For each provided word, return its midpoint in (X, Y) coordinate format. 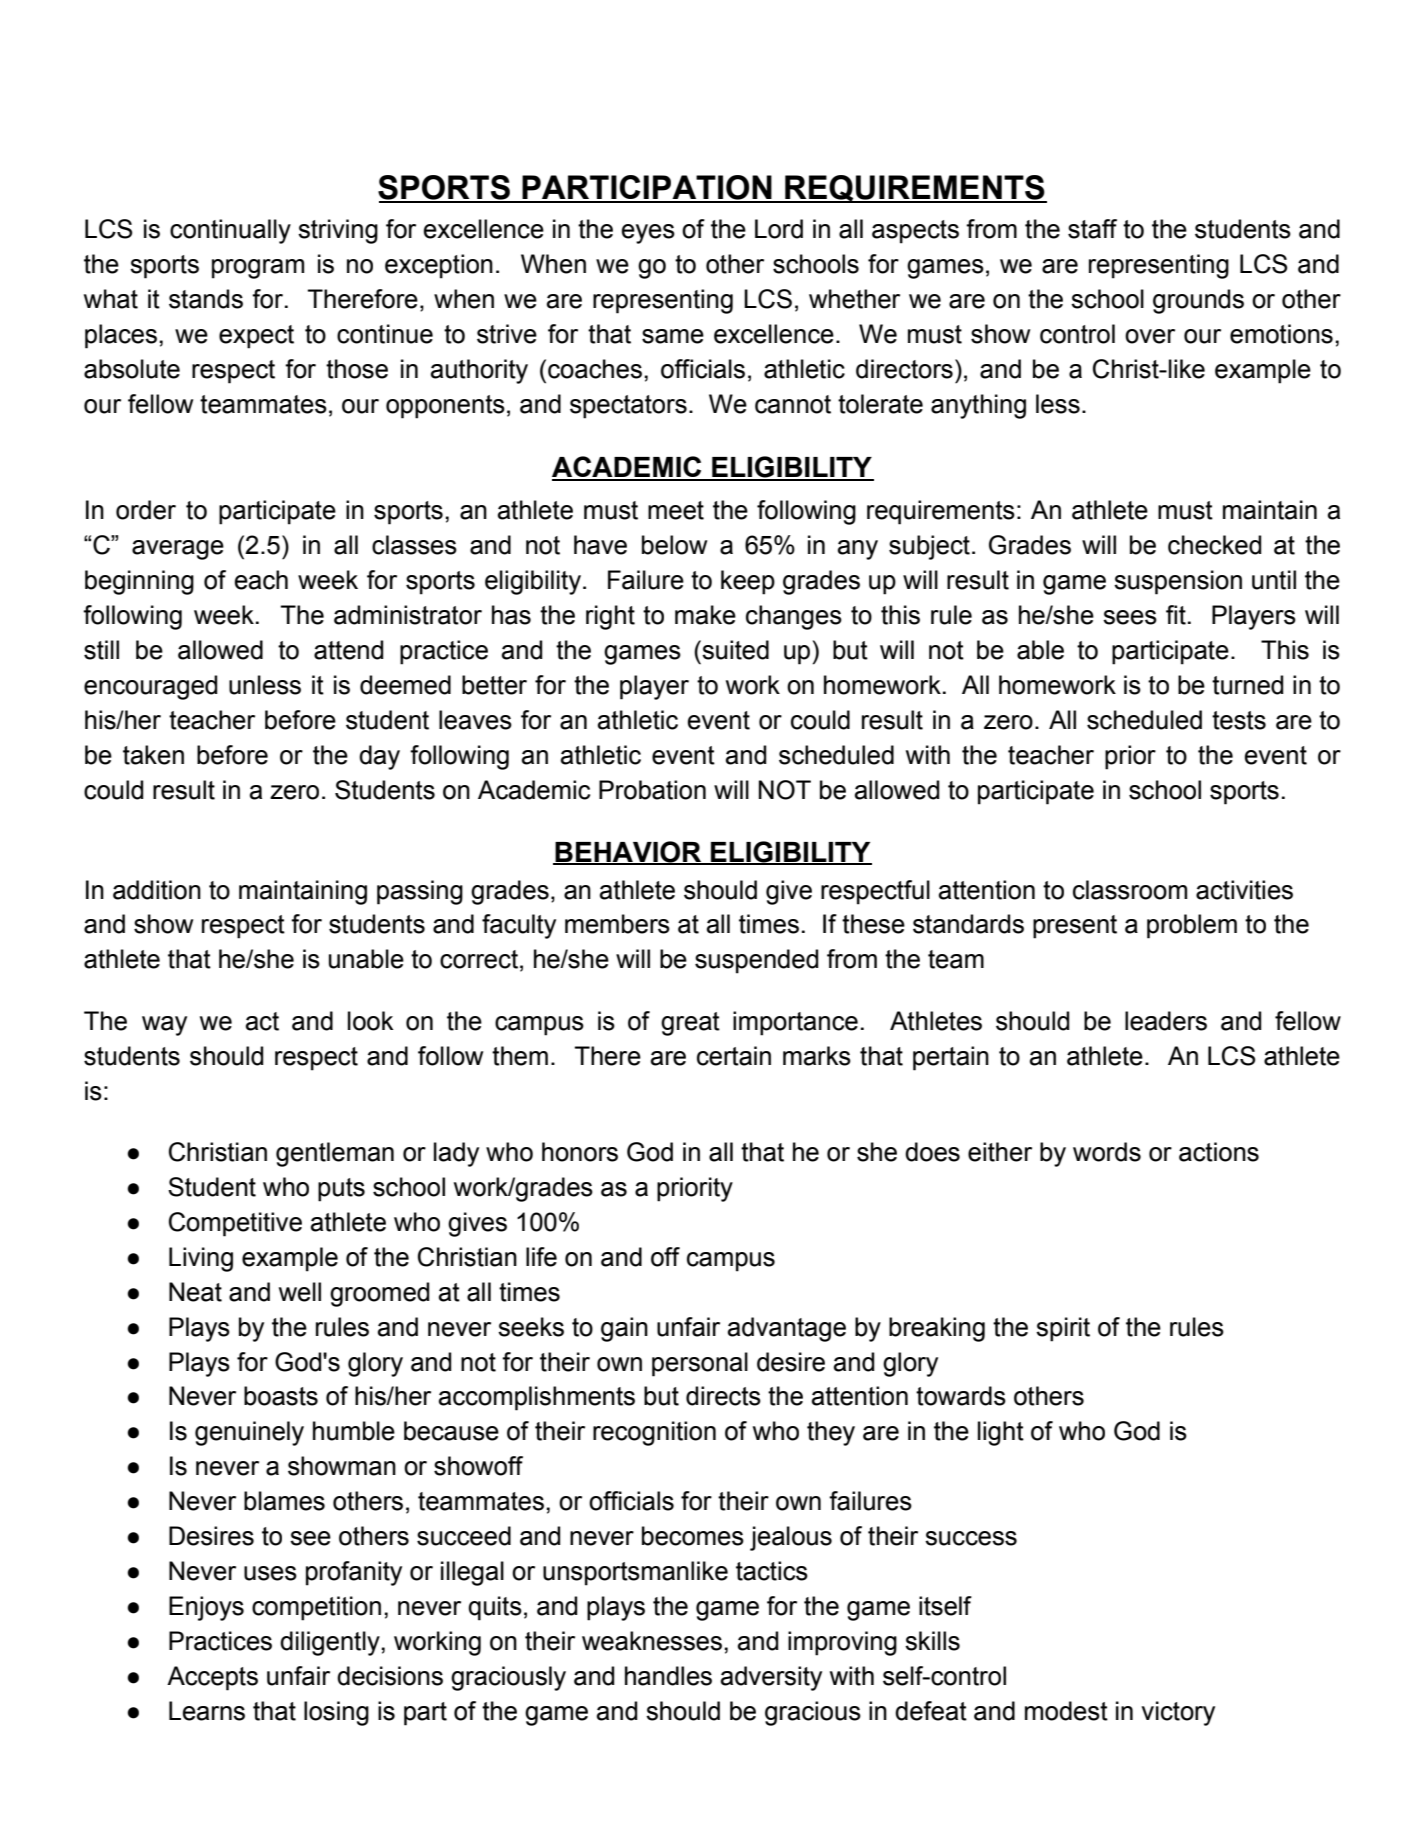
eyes (648, 234)
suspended (756, 961)
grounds (1198, 301)
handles (668, 1676)
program (258, 269)
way (164, 1026)
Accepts (212, 1678)
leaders (1166, 1021)
